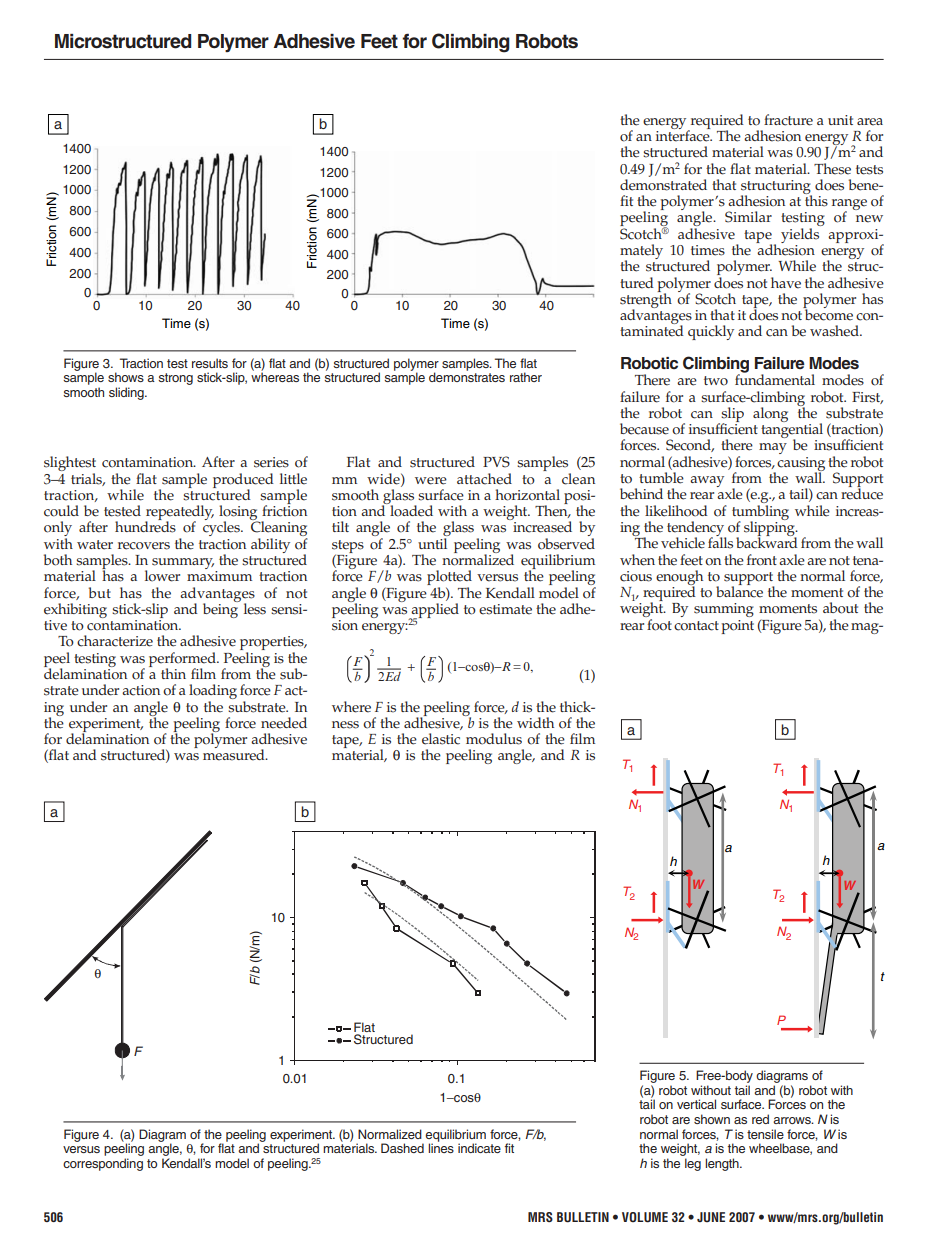  Describe the element at coordinates (479, 1148) in the screenshot. I see `indicate` at that location.
